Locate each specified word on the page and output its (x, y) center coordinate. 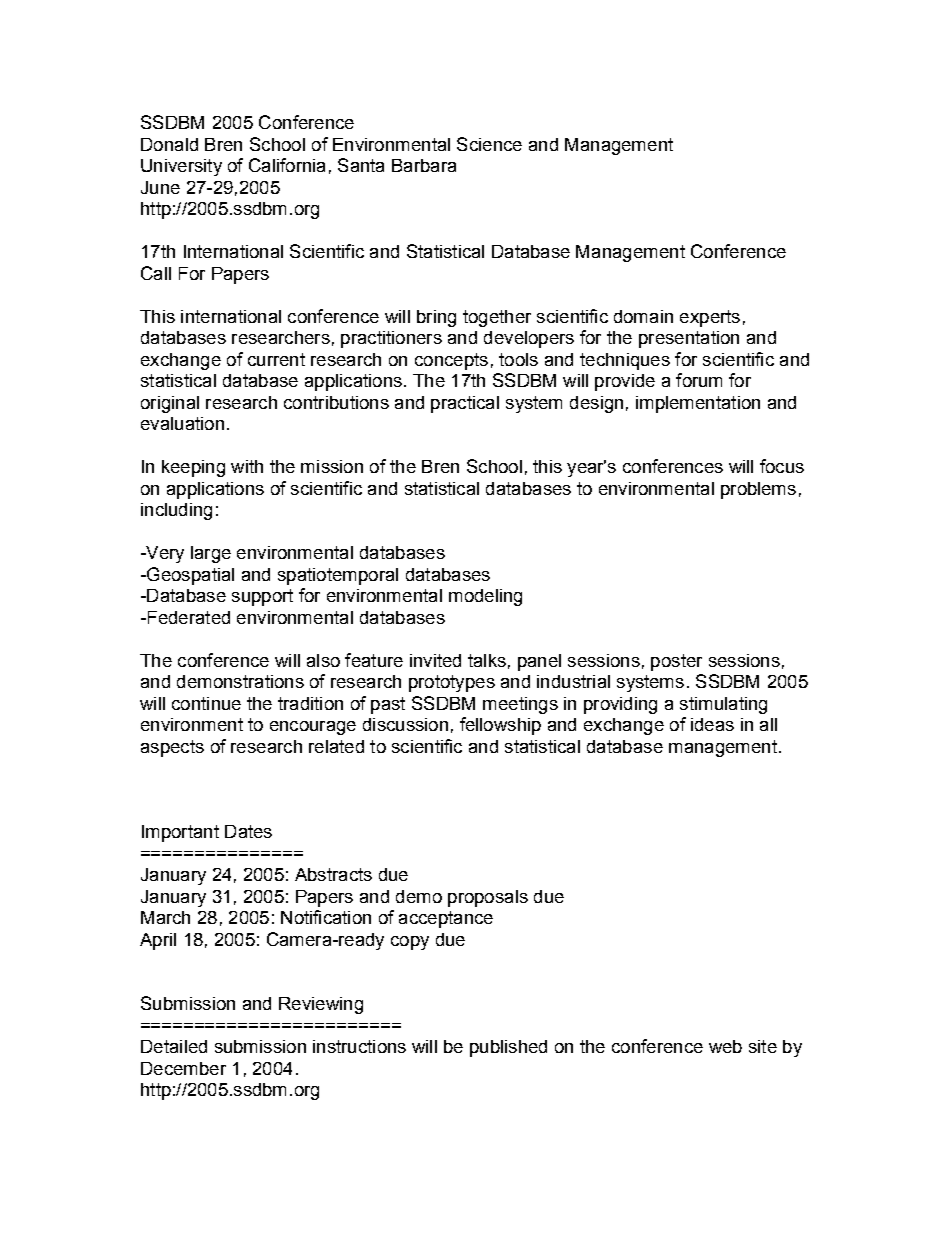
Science (489, 144)
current (276, 359)
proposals (488, 898)
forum (699, 380)
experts (710, 318)
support (262, 597)
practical (465, 404)
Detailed (174, 1046)
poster (676, 662)
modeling (485, 597)
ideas (712, 724)
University (181, 167)
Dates (248, 831)
